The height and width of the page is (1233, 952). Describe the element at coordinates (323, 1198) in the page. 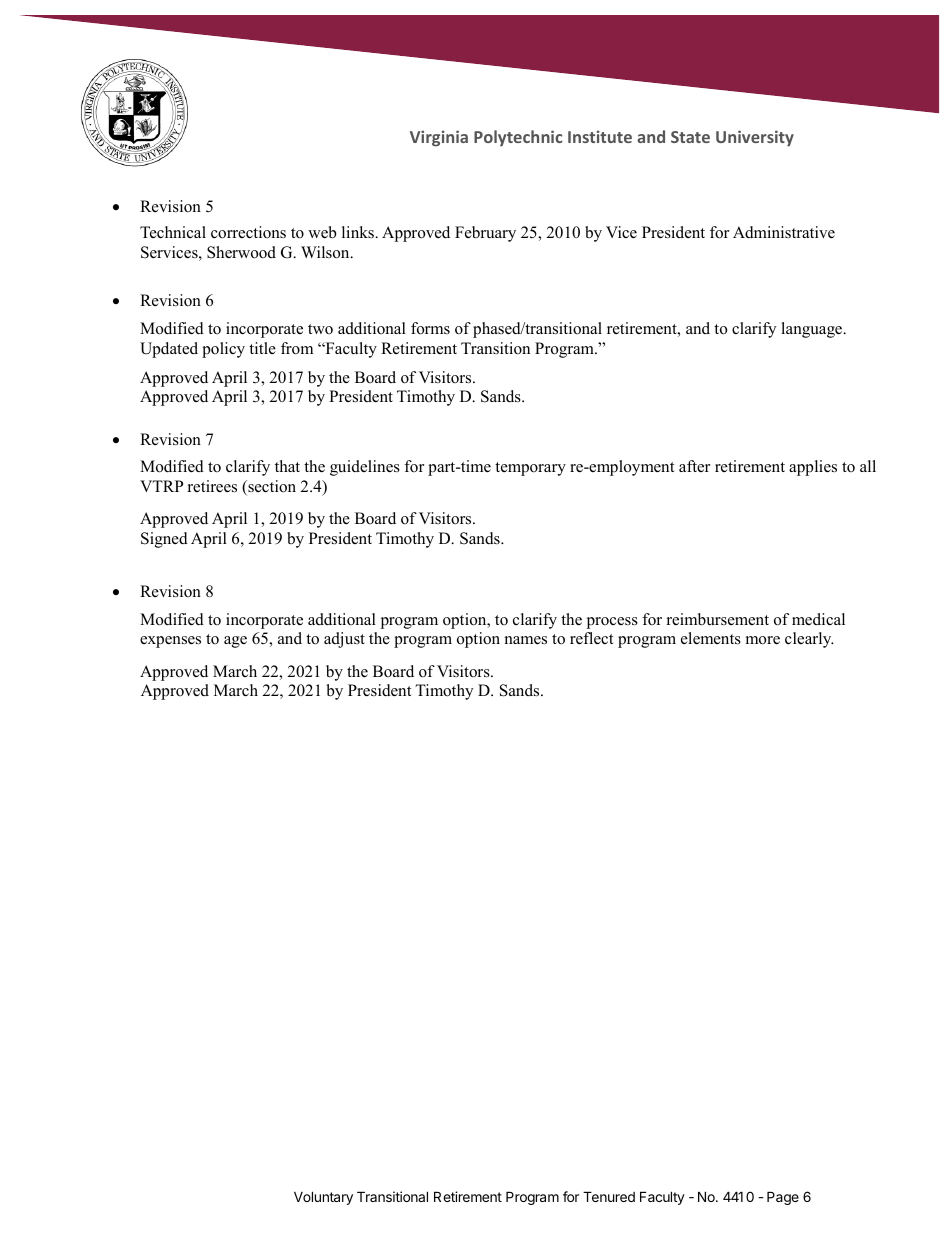

I see `Voluntary` at that location.
